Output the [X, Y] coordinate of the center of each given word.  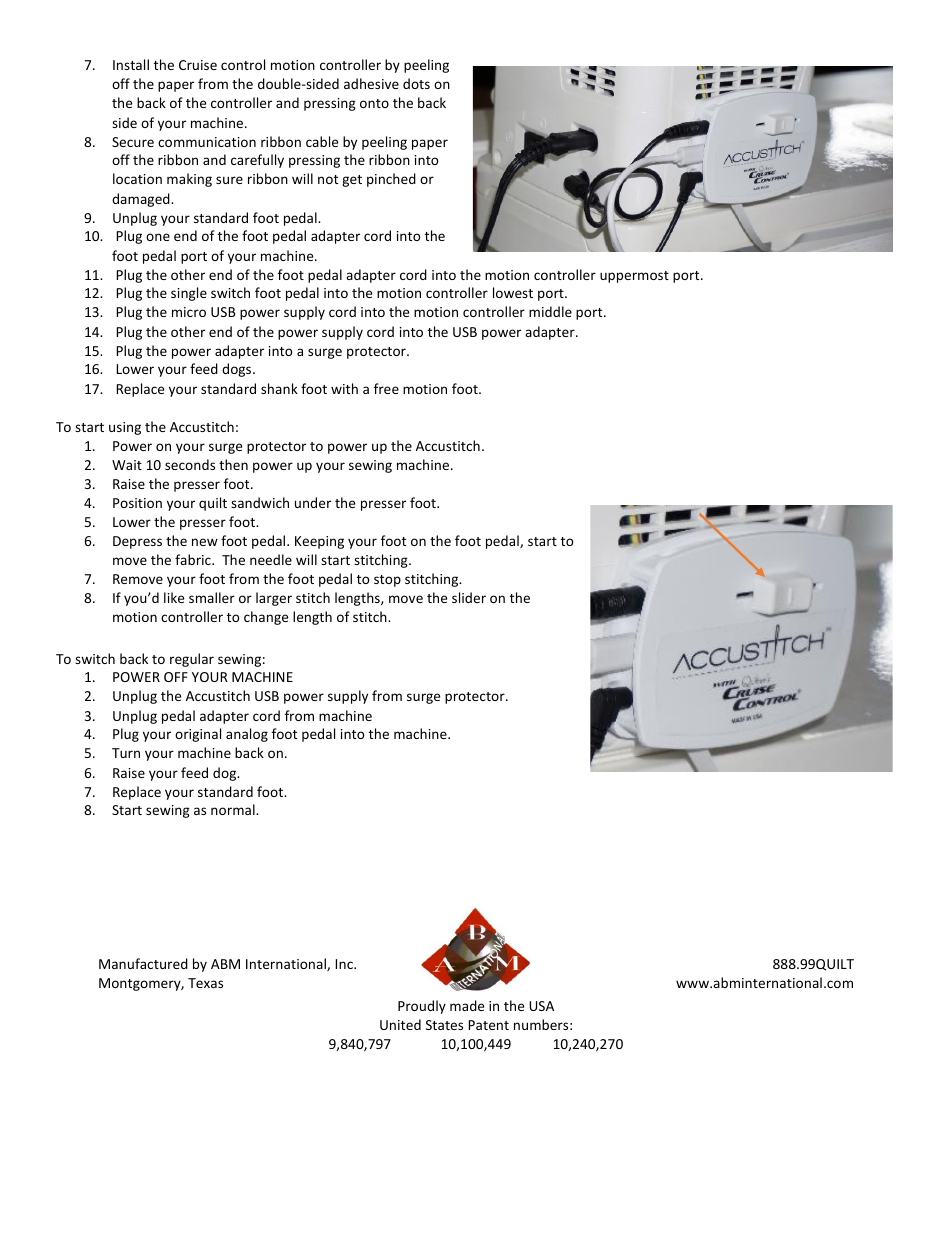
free [386, 388]
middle [550, 311]
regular [192, 660]
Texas [205, 983]
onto [374, 103]
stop [387, 581]
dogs [238, 370]
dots [416, 83]
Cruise [198, 65]
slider [469, 597]
